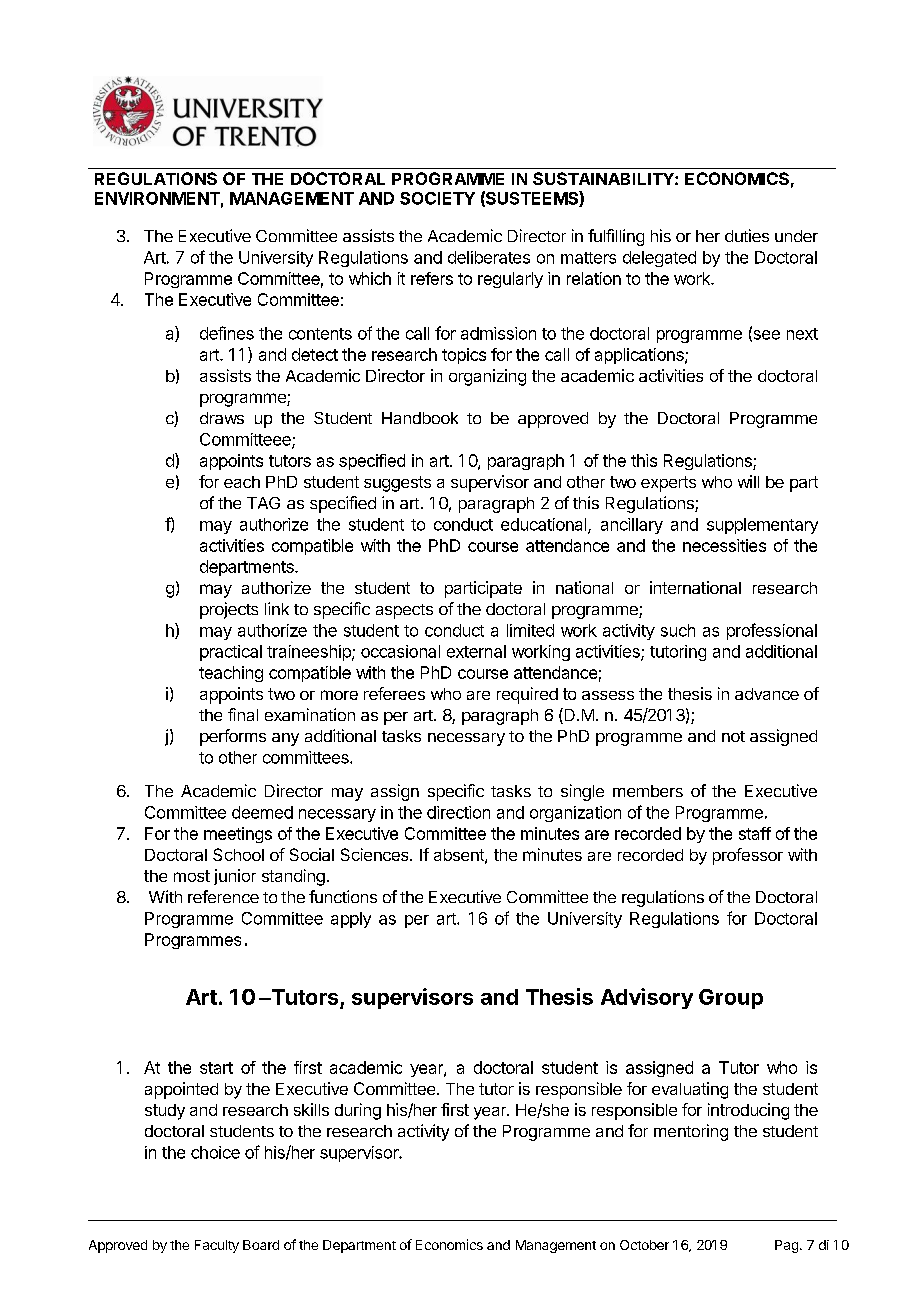  What do you see at coordinates (733, 736) in the document?
I see `not` at bounding box center [733, 736].
